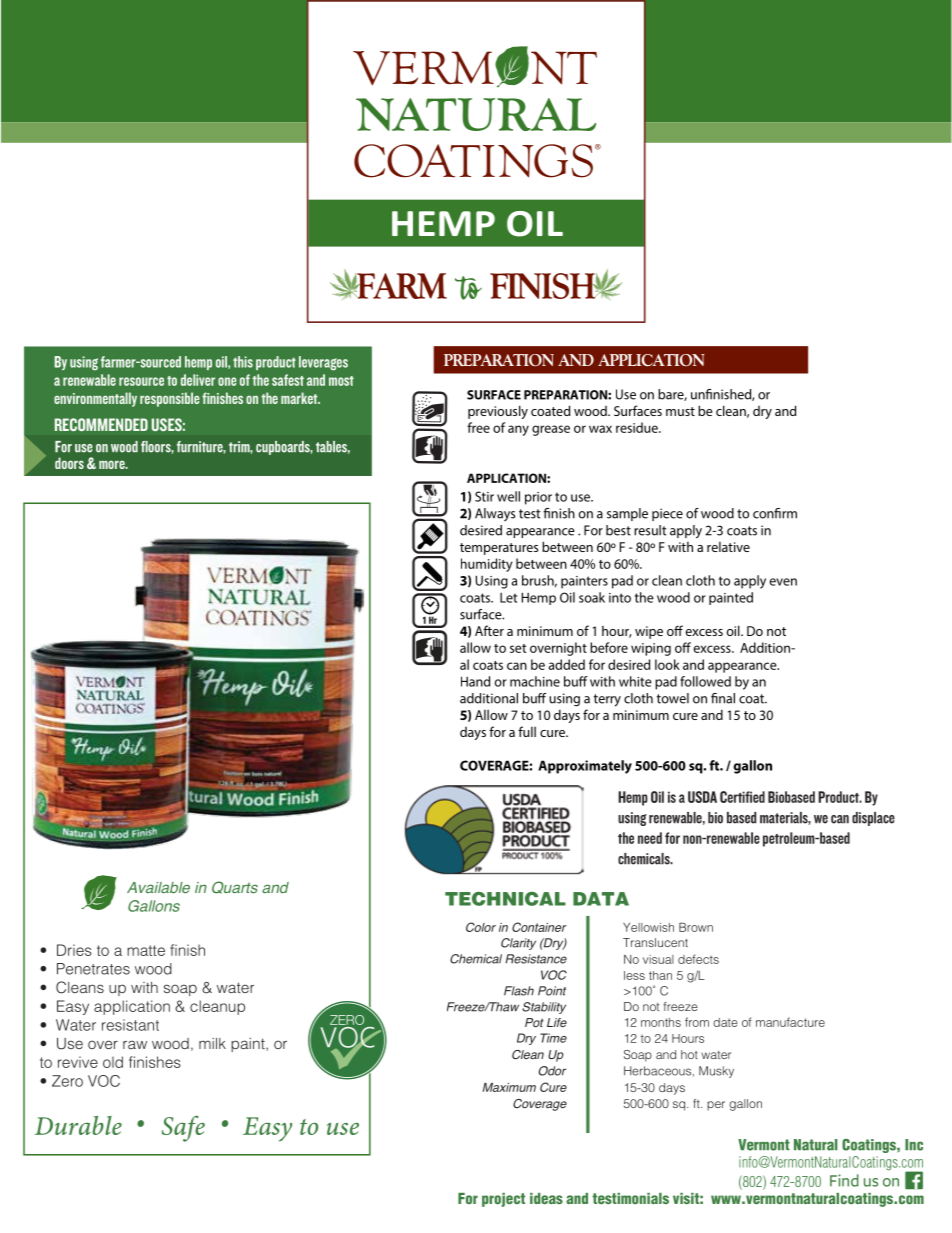 This screenshot has width=952, height=1233. I want to click on Hand, so click(475, 681).
